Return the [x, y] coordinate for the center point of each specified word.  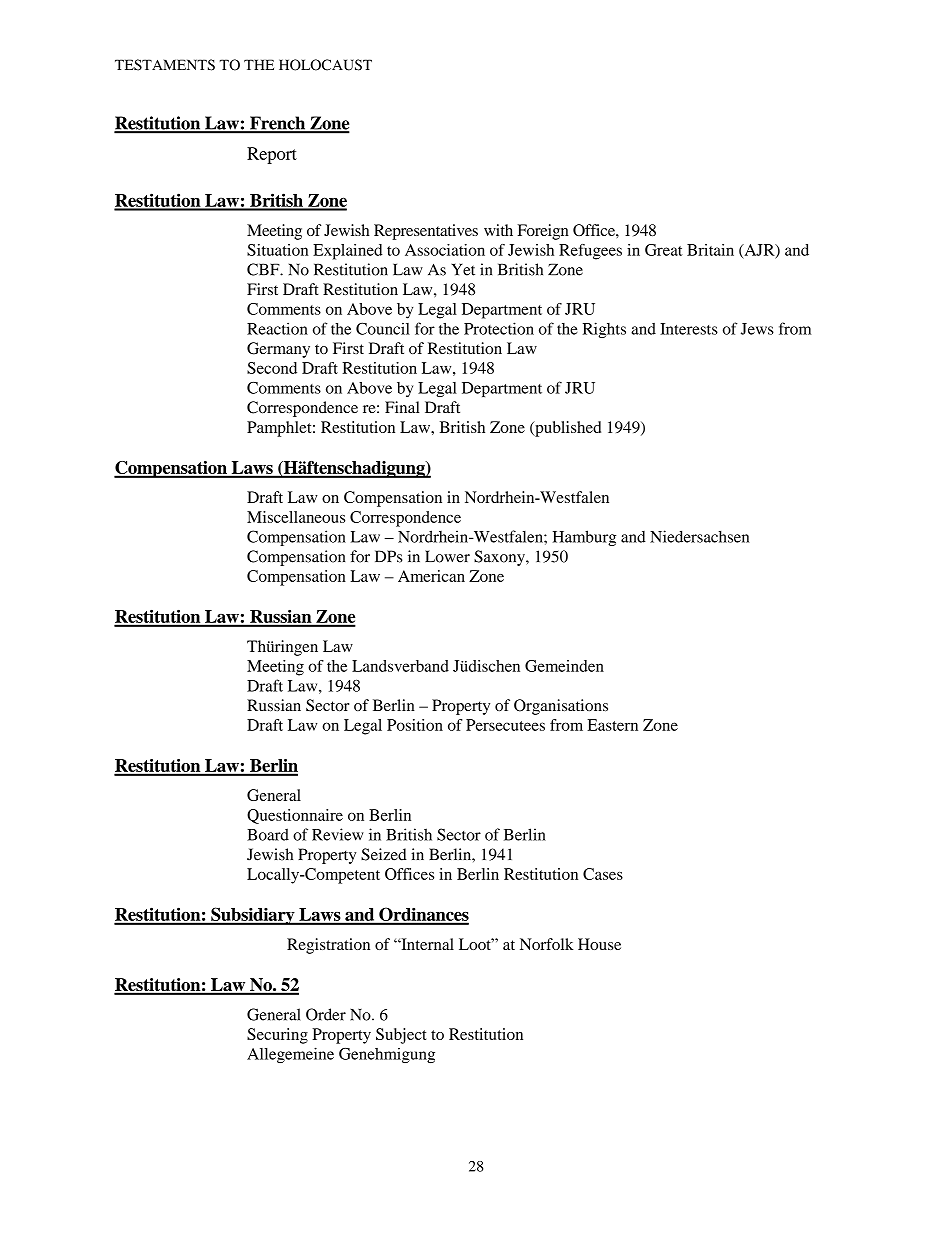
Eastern [612, 725]
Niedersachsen [699, 536]
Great [664, 250]
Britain [710, 250]
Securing [277, 1036]
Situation [277, 250]
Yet [463, 269]
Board [268, 834]
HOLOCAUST [325, 65]
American [431, 576]
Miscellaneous [296, 517]
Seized [384, 854]
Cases [603, 874]
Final [402, 407]
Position [415, 725]
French [278, 124]
